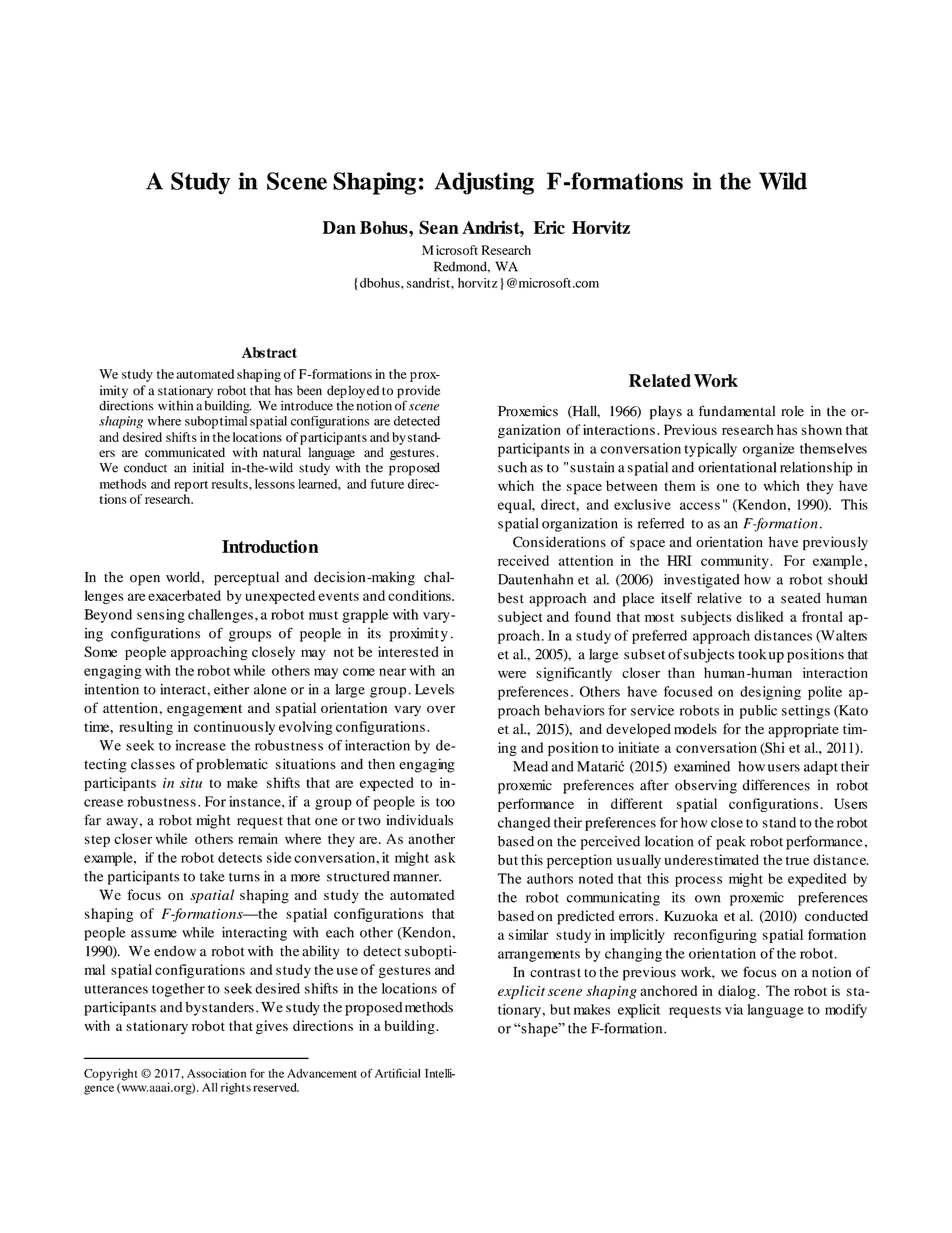 The image size is (952, 1233). I want to click on problematic, so click(232, 765).
